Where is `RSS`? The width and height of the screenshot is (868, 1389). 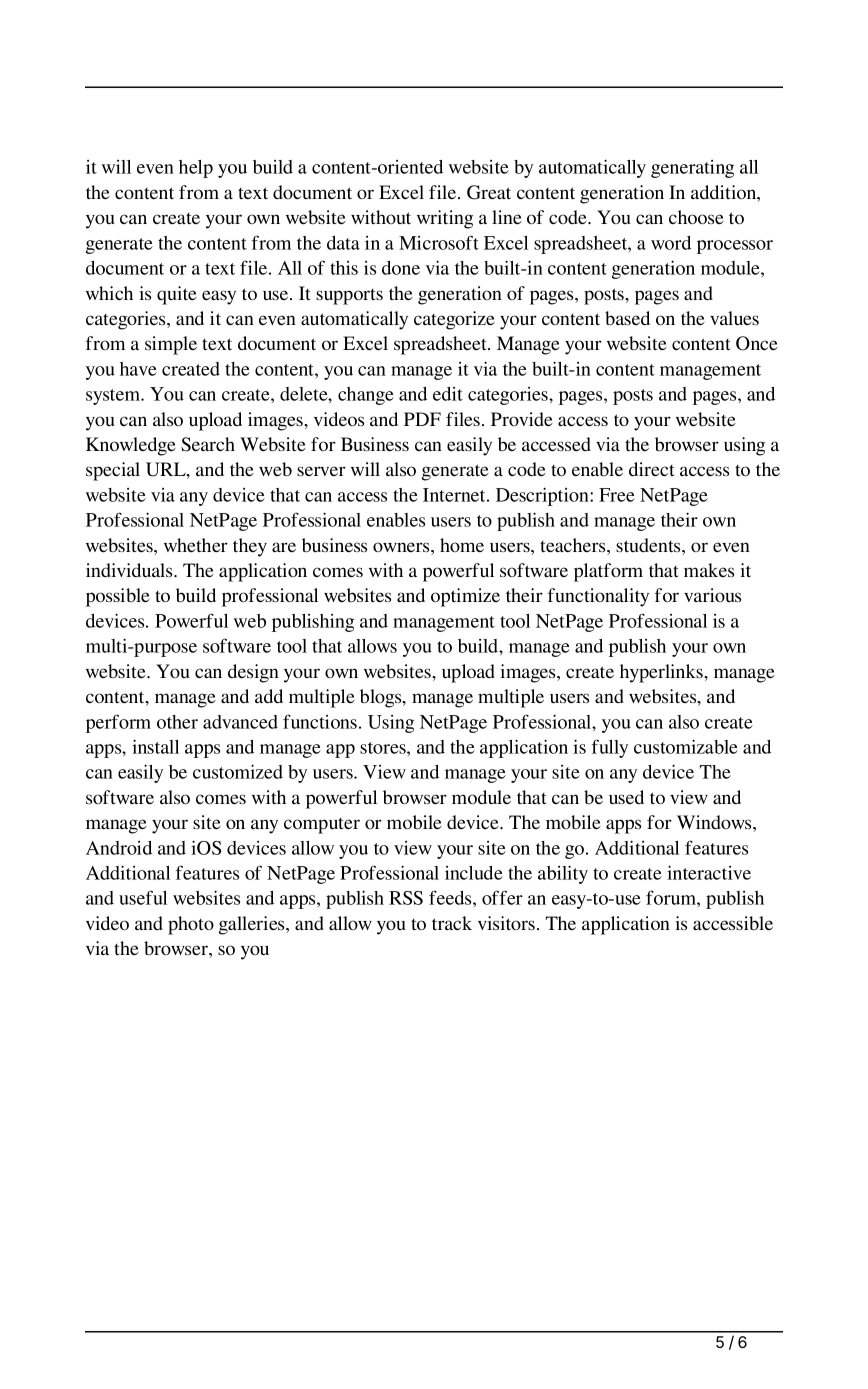 RSS is located at coordinates (406, 898).
